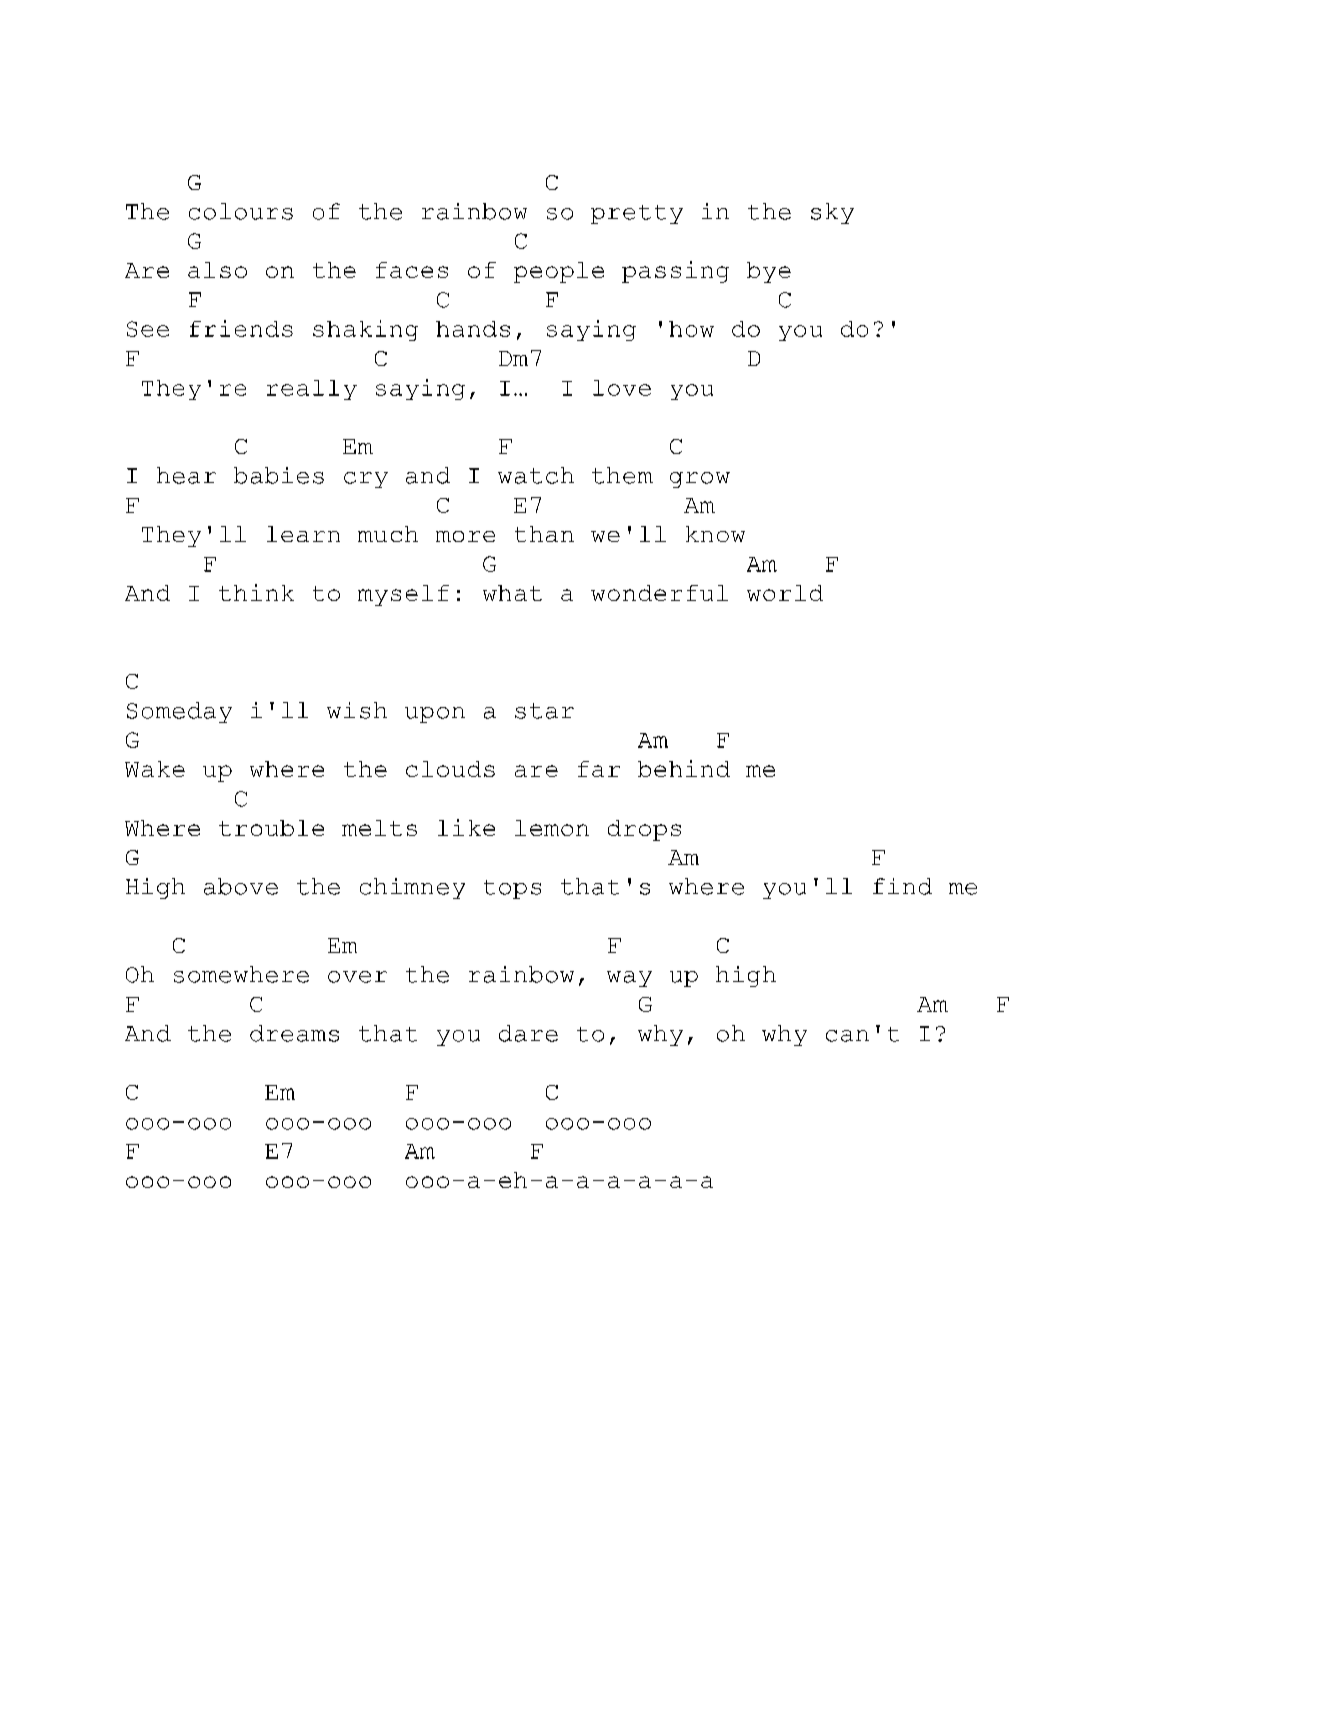 The width and height of the screenshot is (1321, 1710). What do you see at coordinates (241, 211) in the screenshot?
I see `colours` at bounding box center [241, 211].
